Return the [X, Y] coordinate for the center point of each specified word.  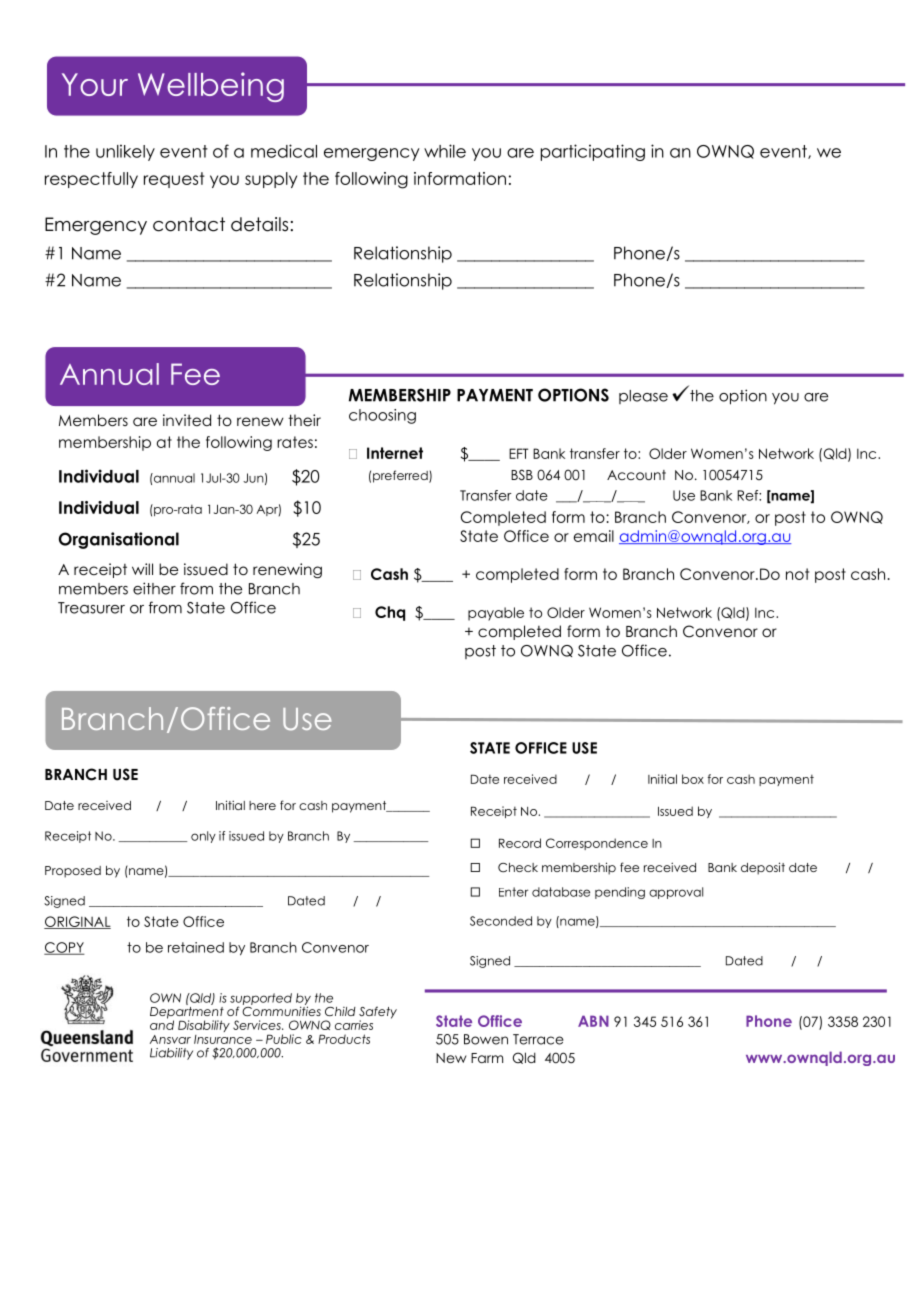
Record [520, 843]
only [203, 837]
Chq [390, 613]
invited [187, 420]
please [643, 397]
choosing [382, 416]
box [693, 779]
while [445, 151]
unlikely [125, 152]
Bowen [486, 1039]
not [797, 574]
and [162, 1024]
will [142, 569]
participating [593, 152]
